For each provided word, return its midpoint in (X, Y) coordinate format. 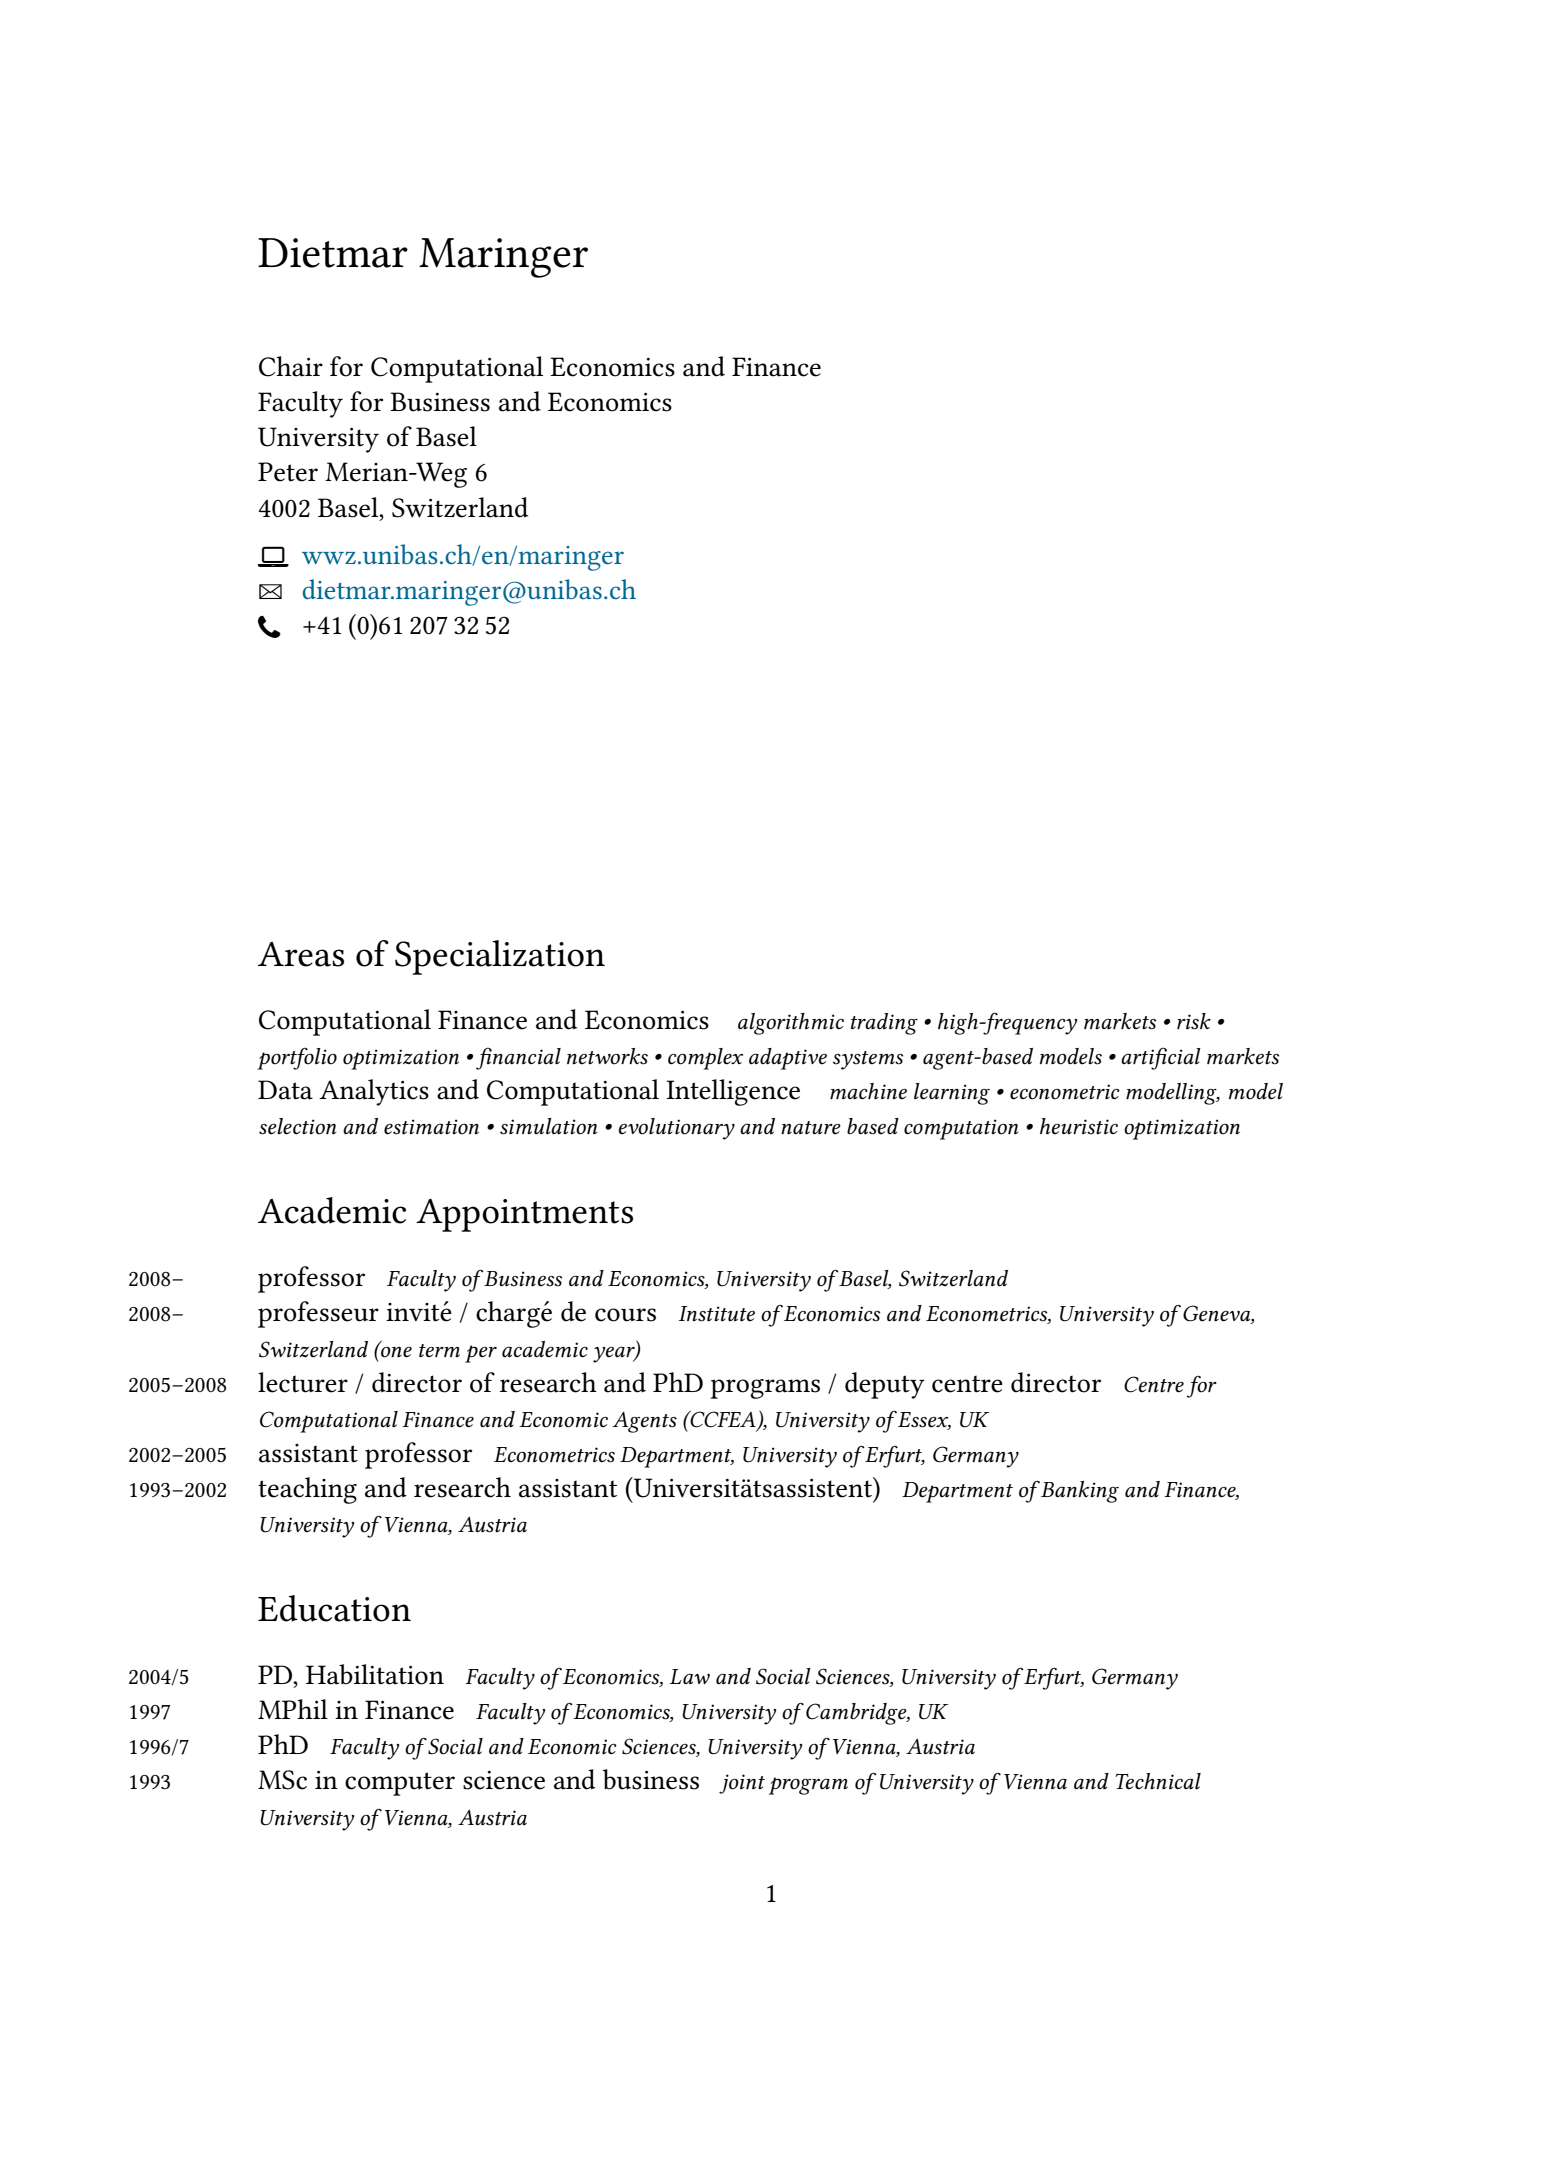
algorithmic (791, 1024)
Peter (288, 472)
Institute (717, 1314)
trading (884, 1024)
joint (742, 1784)
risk (1194, 1021)
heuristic (1079, 1126)
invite (419, 1311)
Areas (301, 954)
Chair (291, 366)
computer (400, 1784)
